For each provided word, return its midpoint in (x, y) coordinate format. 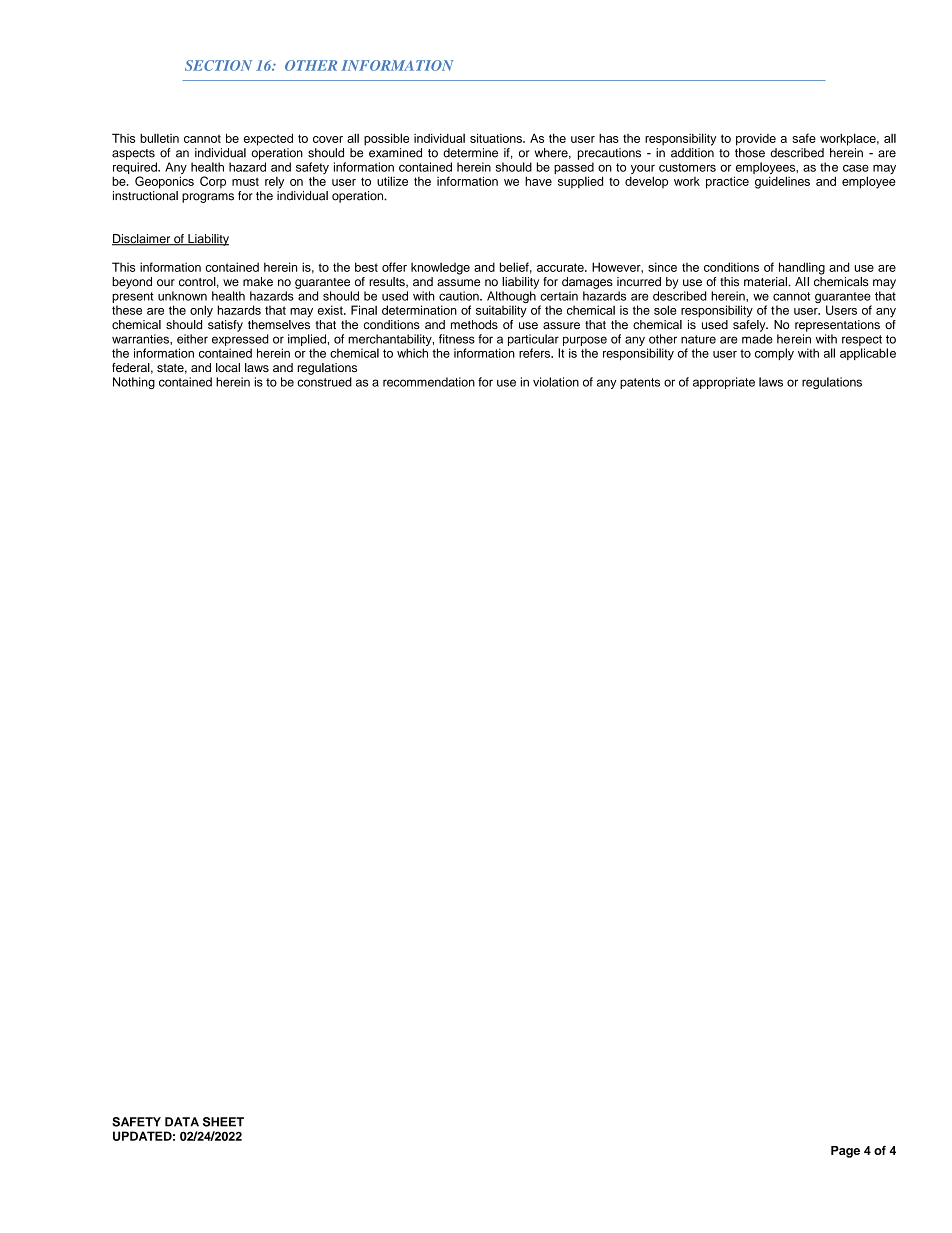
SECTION (218, 65)
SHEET (223, 1122)
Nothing (134, 383)
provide (756, 140)
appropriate (724, 383)
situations (497, 138)
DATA (182, 1122)
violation (556, 382)
